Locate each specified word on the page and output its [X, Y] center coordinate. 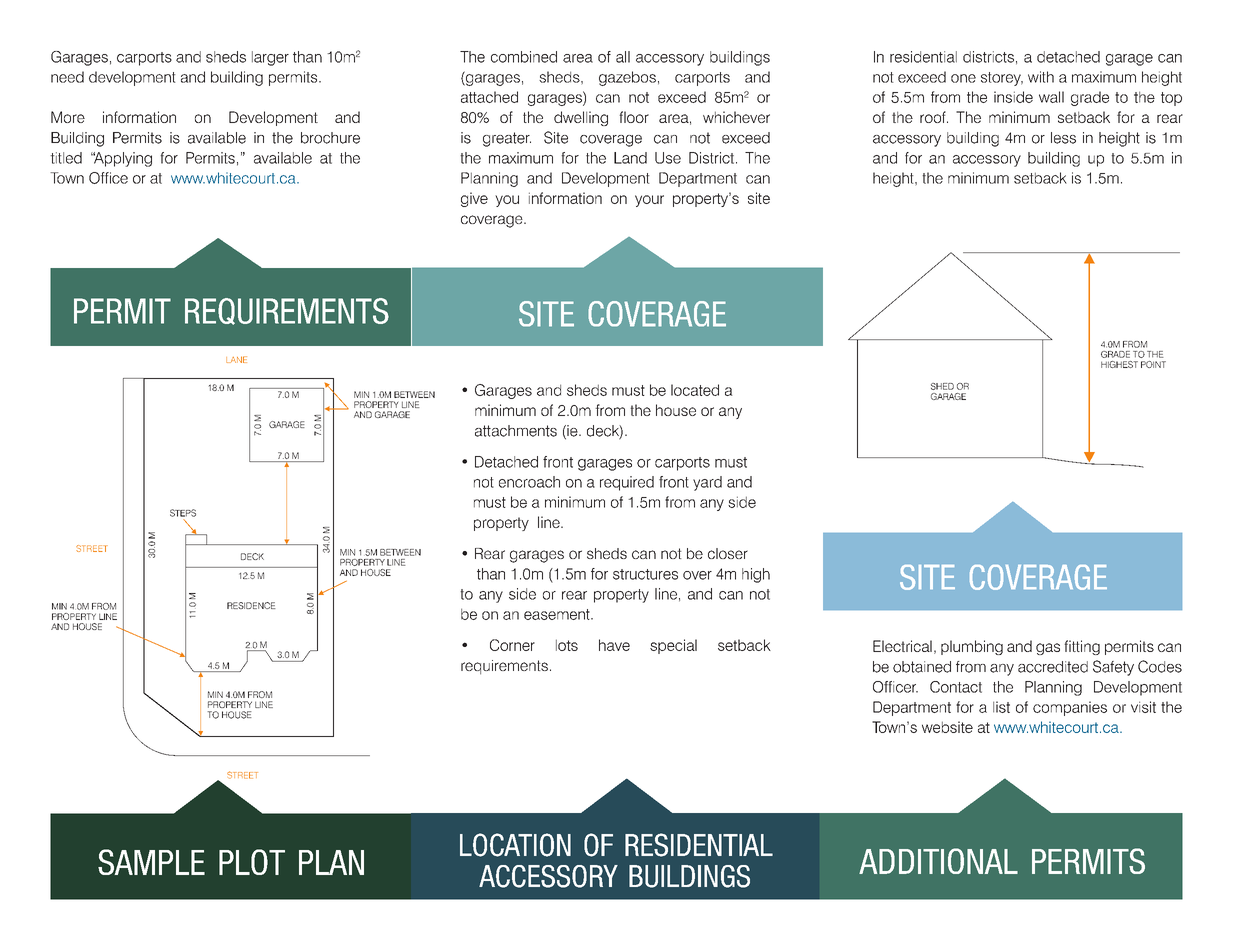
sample [151, 862]
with [1041, 77]
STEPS [183, 513]
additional [938, 861]
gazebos [627, 78]
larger [270, 58]
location [515, 845]
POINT [1153, 364]
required [627, 483]
